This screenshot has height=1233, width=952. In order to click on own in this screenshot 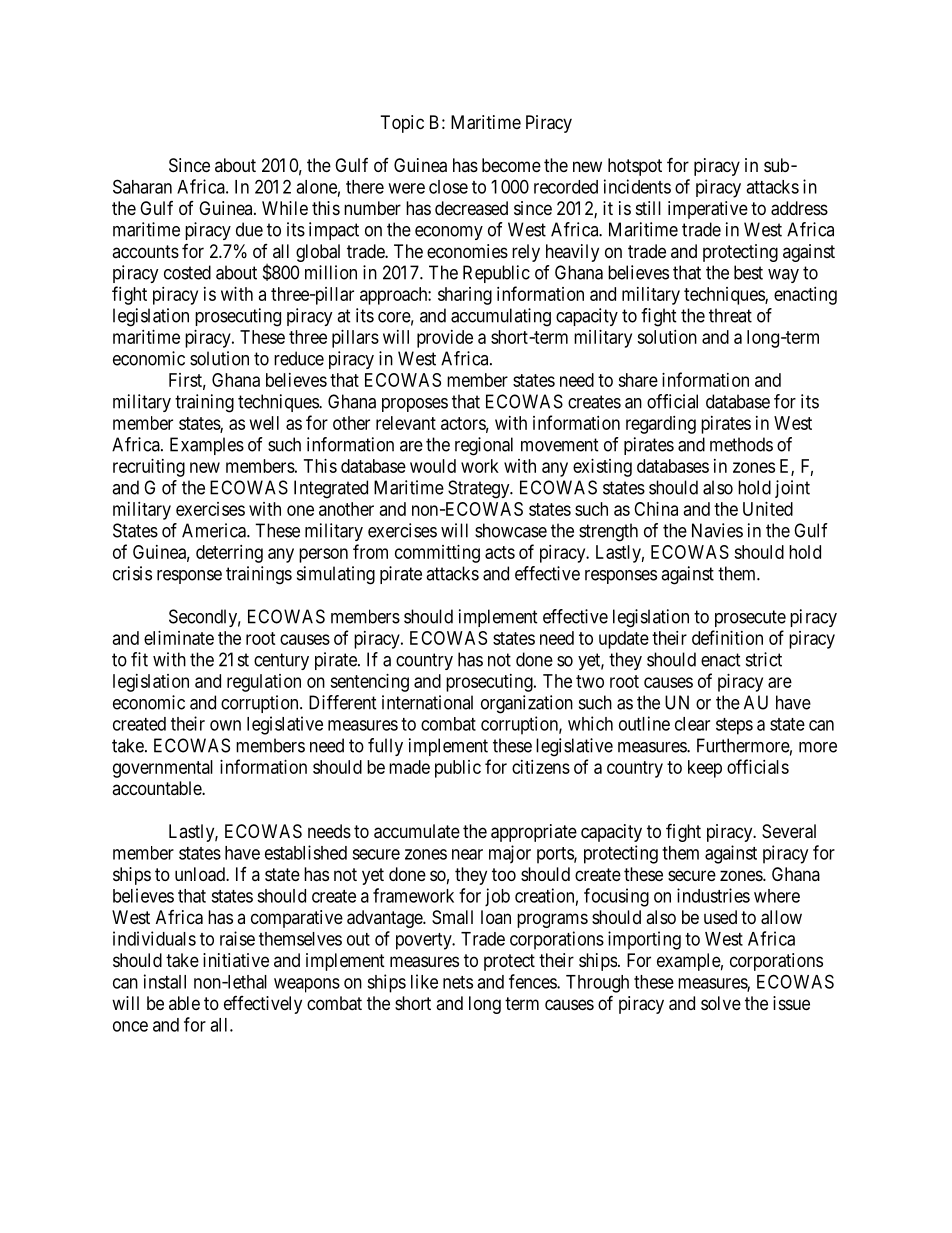, I will do `click(225, 725)`.
